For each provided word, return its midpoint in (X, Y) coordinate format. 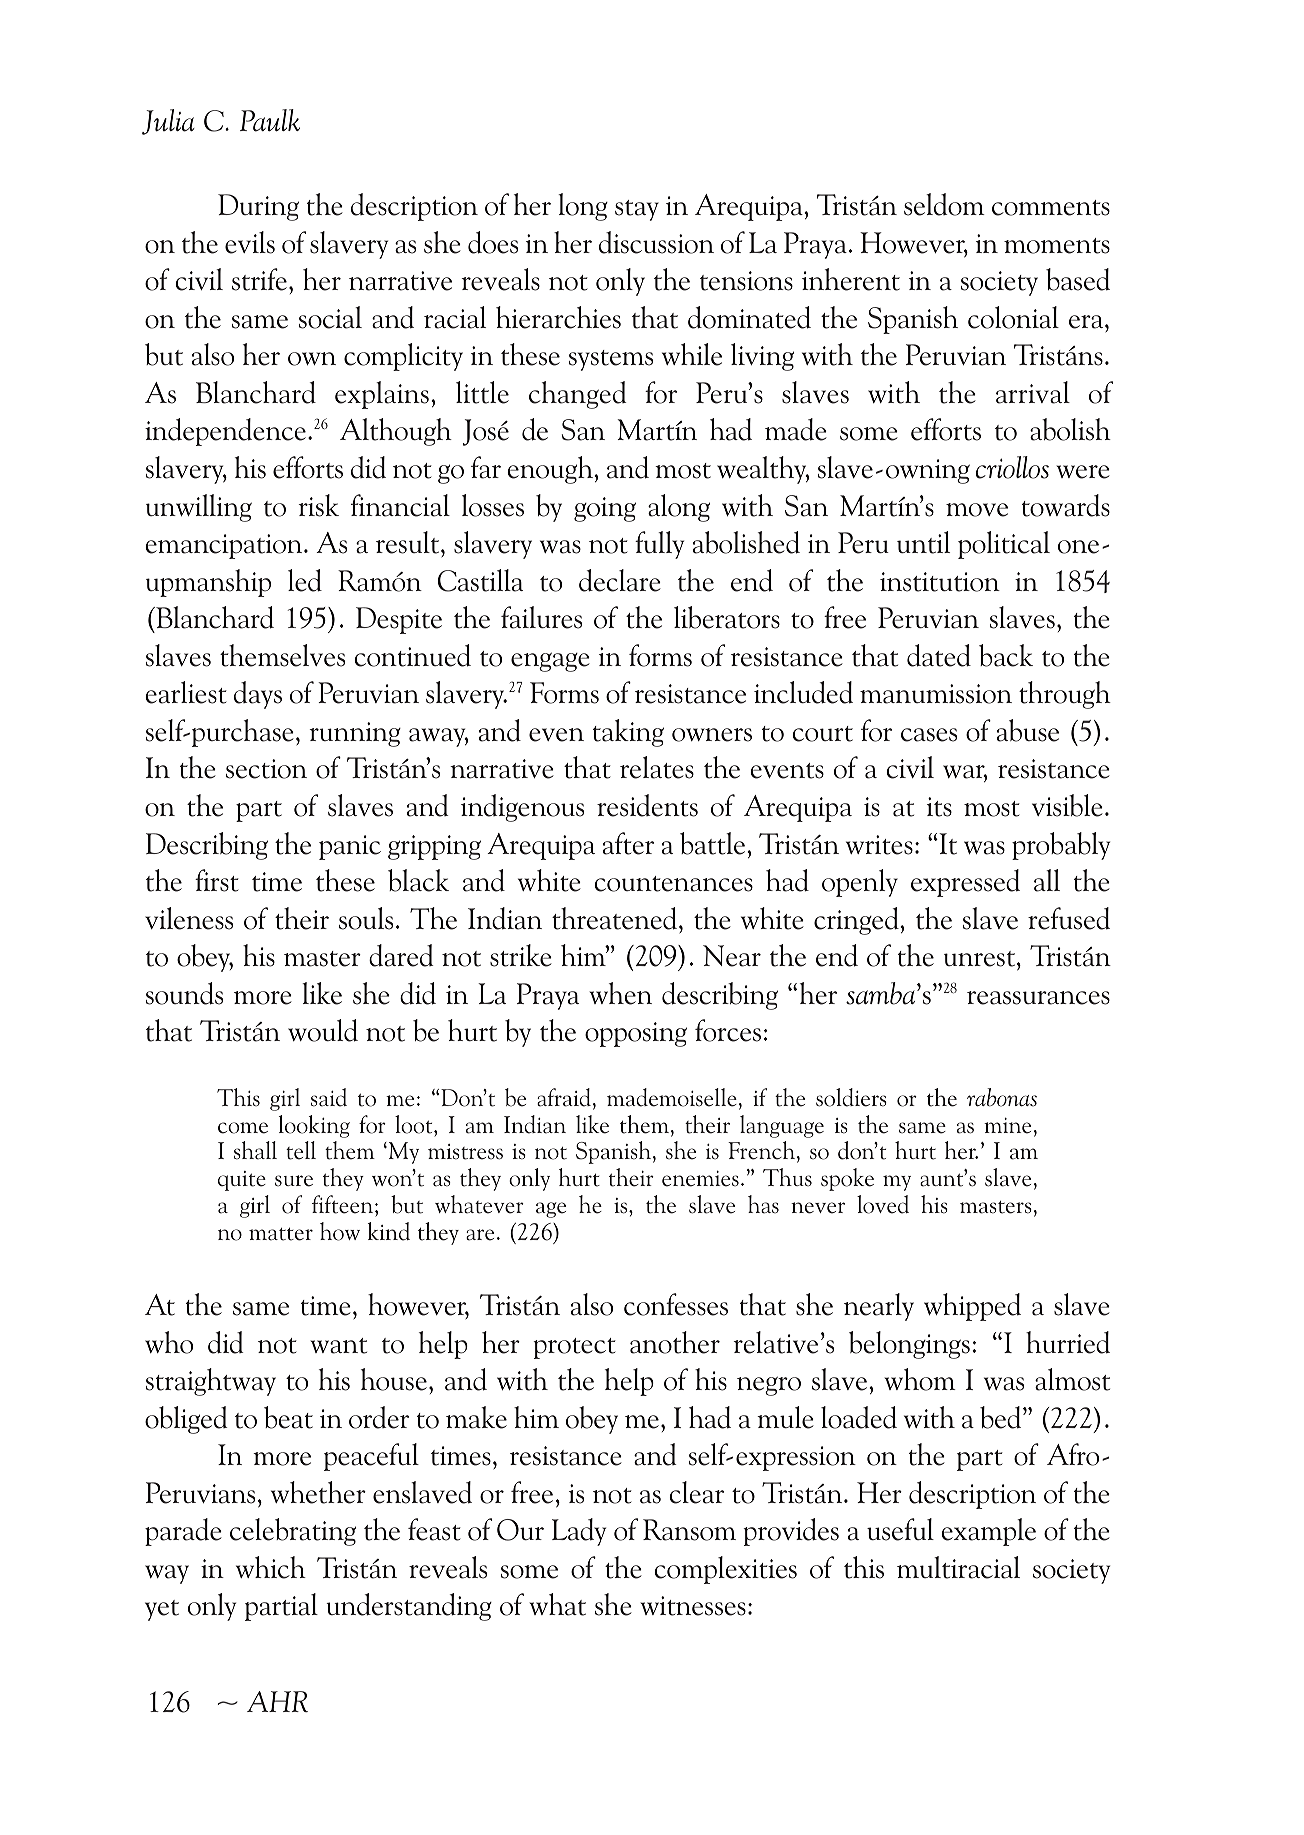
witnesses (693, 1606)
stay (637, 210)
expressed (965, 883)
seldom (944, 204)
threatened (616, 918)
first (217, 880)
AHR (277, 1701)
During (258, 207)
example (988, 1532)
